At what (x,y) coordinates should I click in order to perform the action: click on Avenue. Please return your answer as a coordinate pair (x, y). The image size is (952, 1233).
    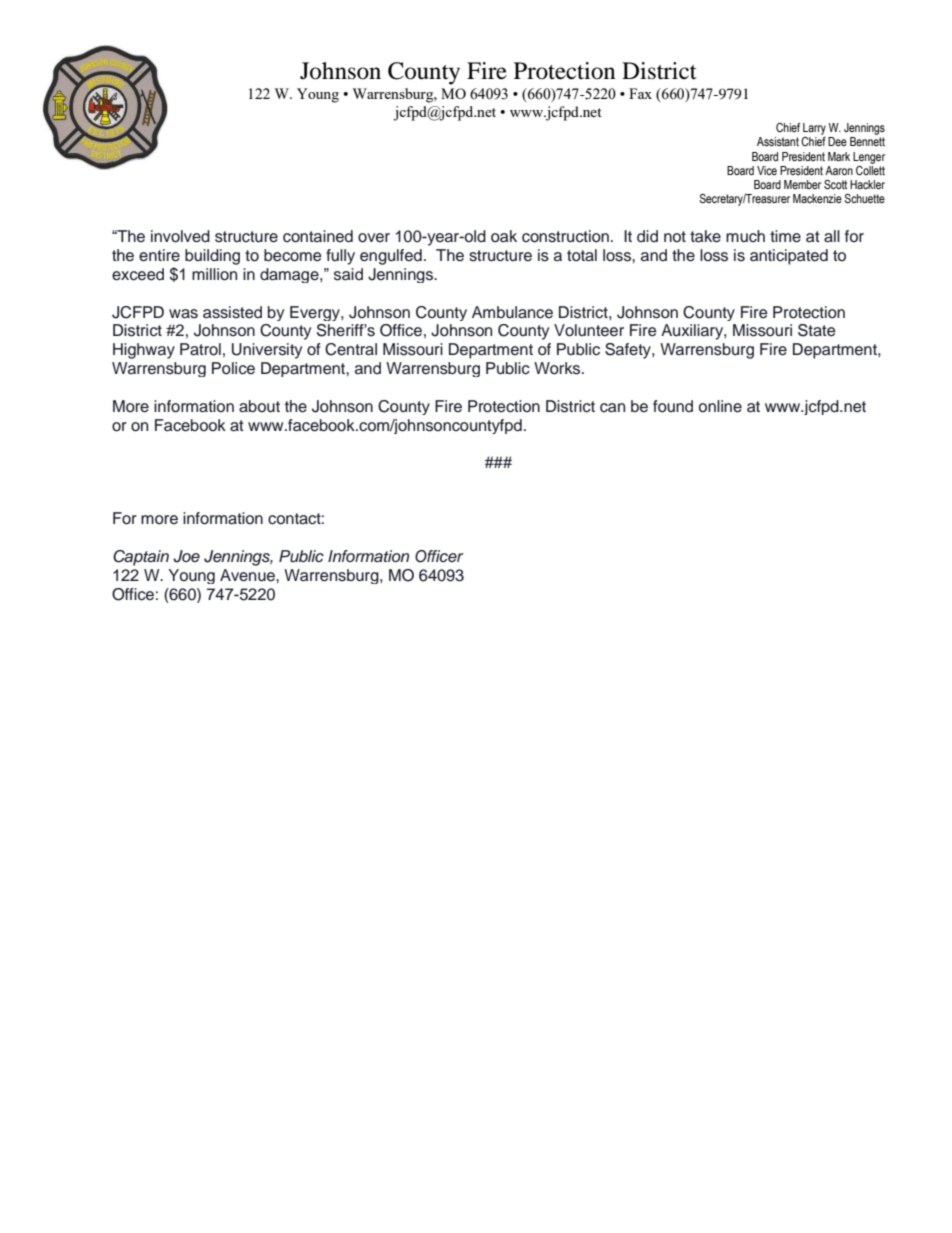
    Looking at the image, I should click on (248, 575).
